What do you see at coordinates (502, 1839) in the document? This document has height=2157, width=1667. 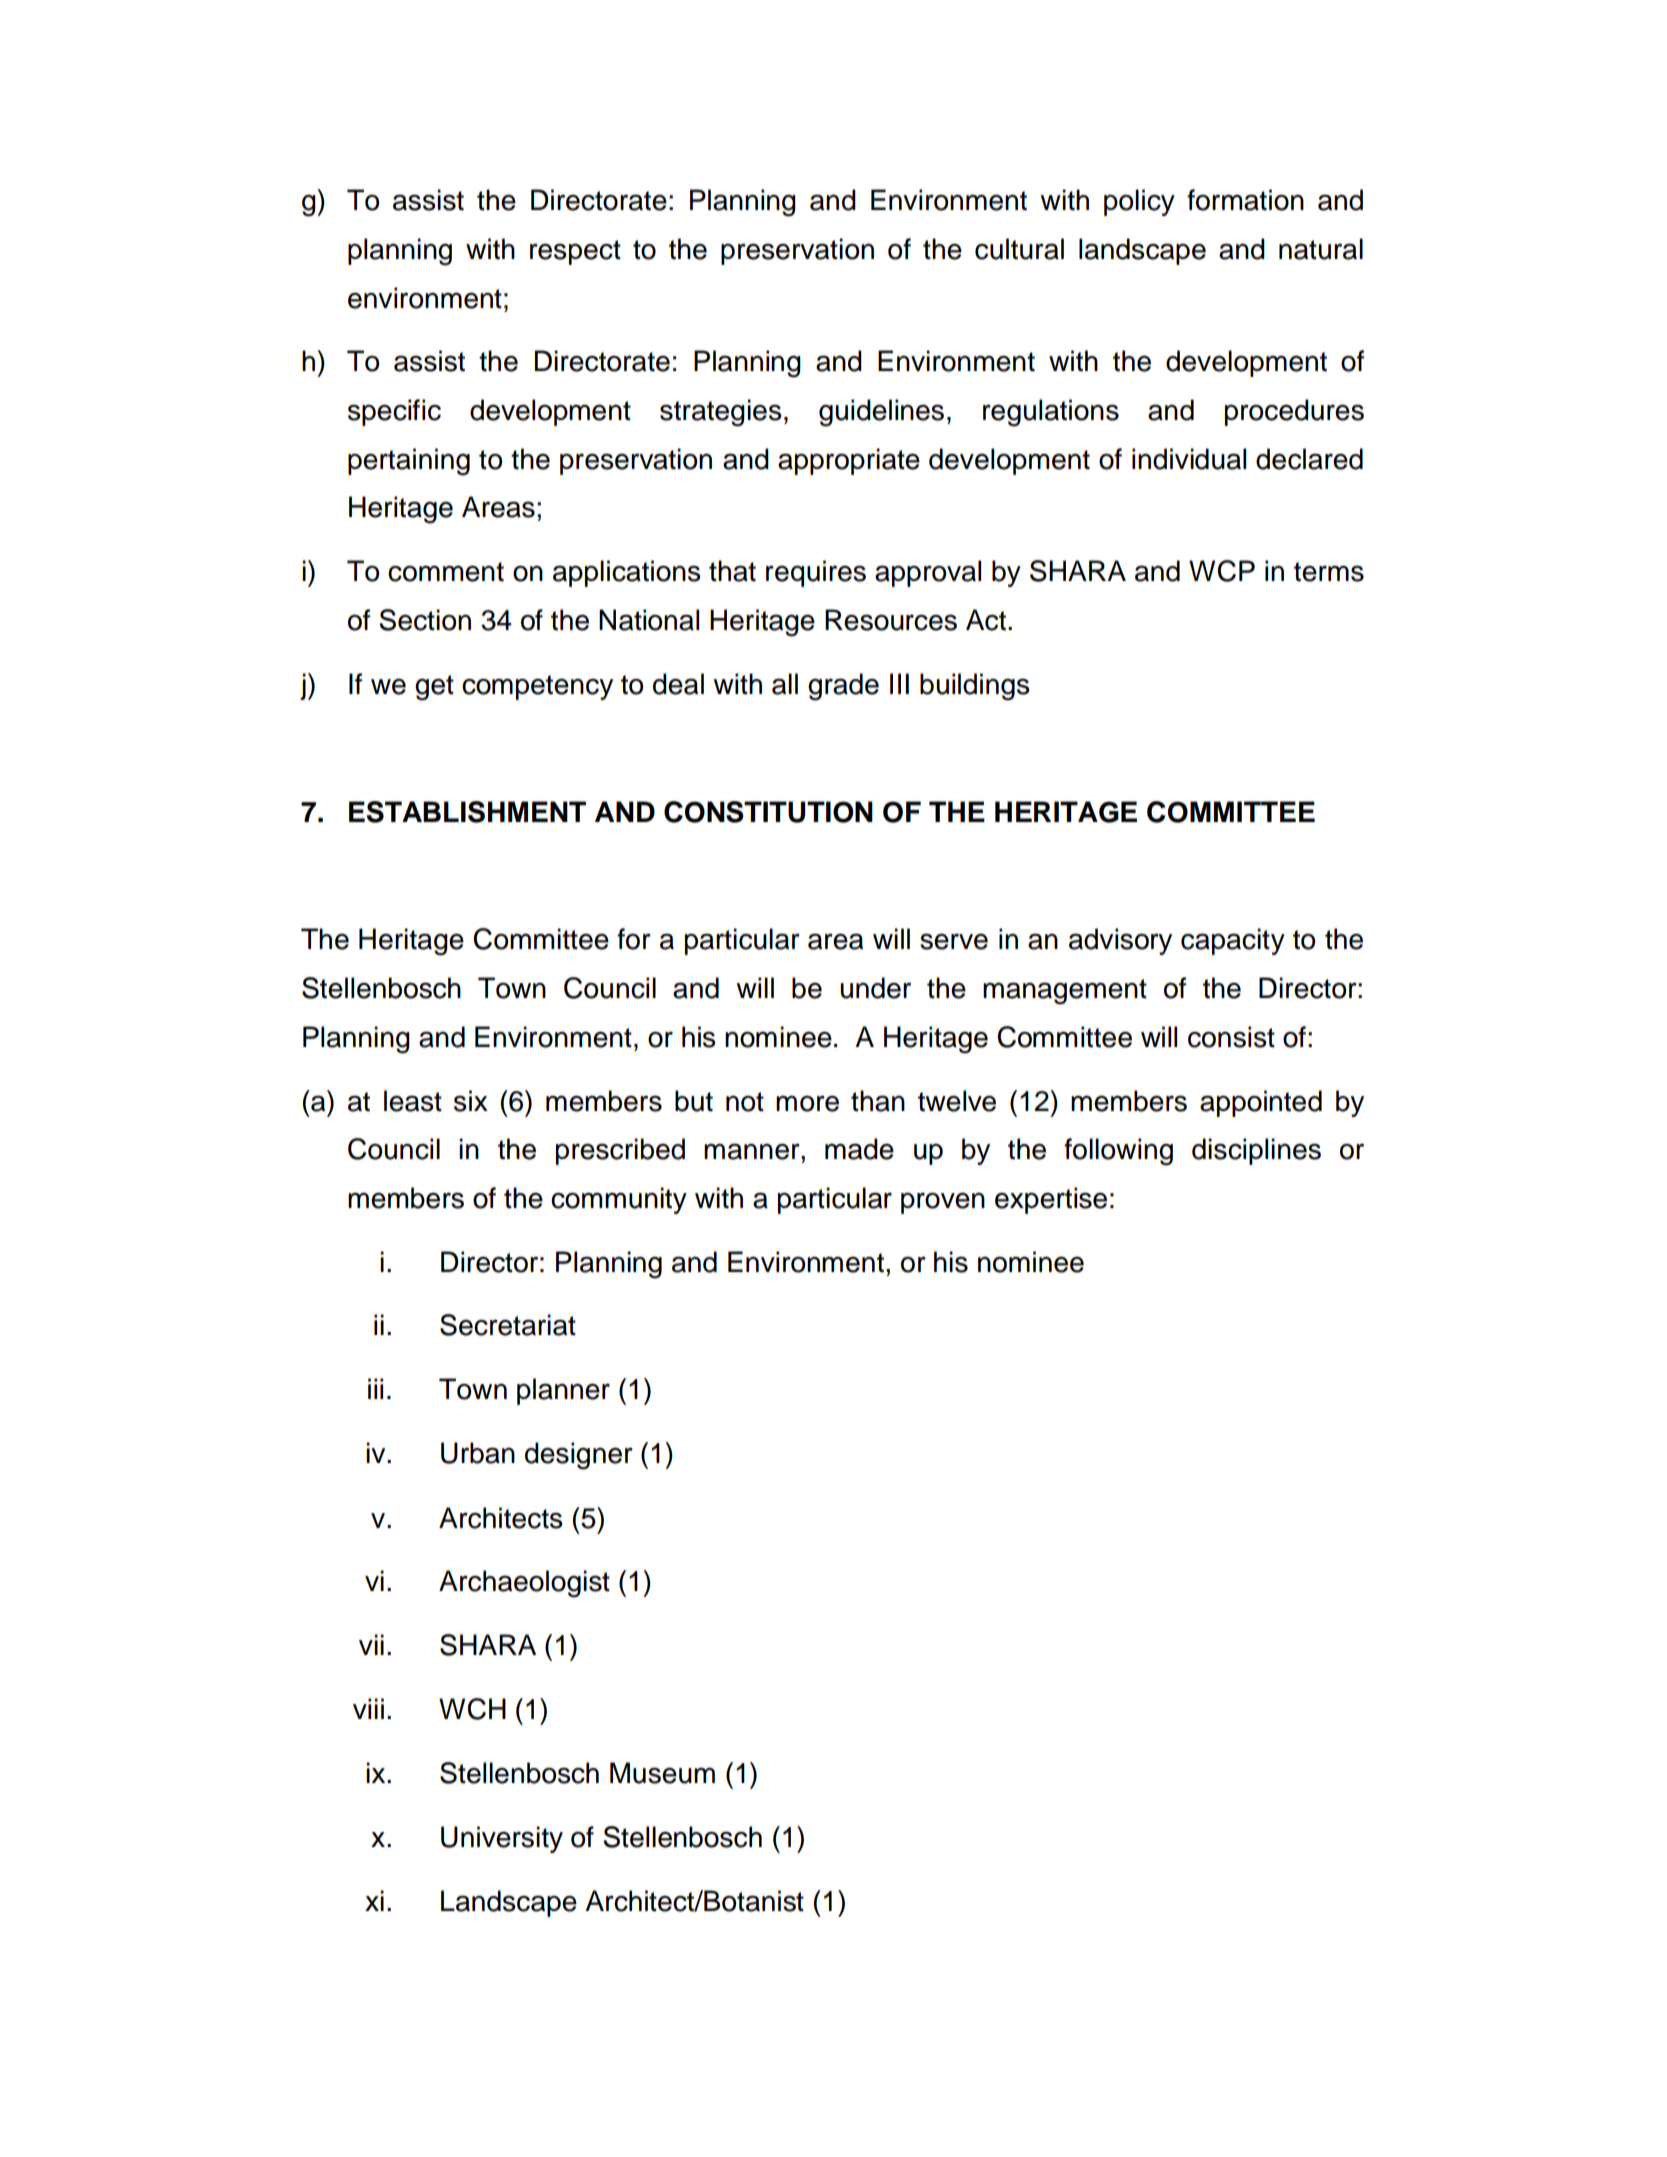 I see `University` at bounding box center [502, 1839].
